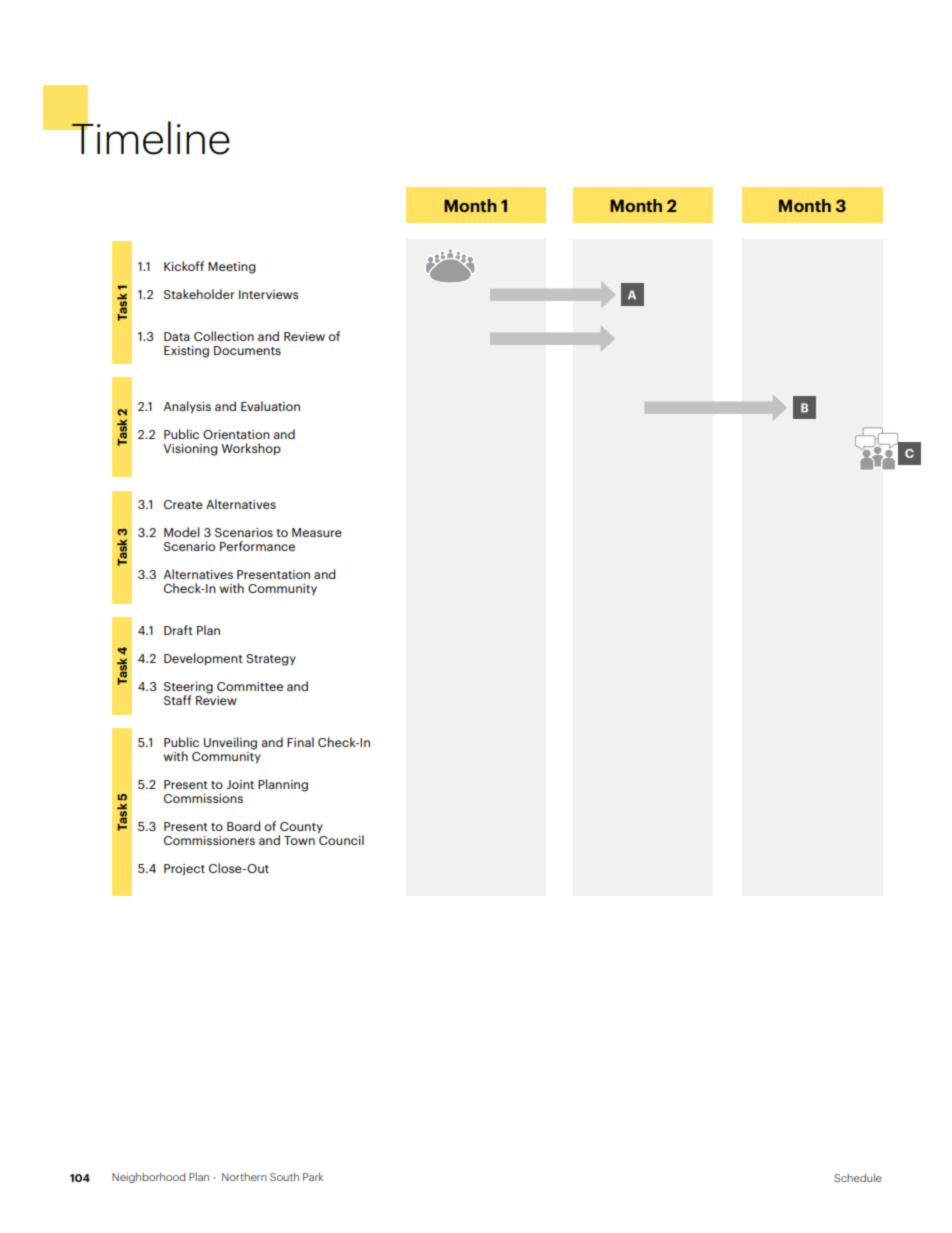  Describe the element at coordinates (230, 743) in the screenshot. I see `Unveiling` at that location.
